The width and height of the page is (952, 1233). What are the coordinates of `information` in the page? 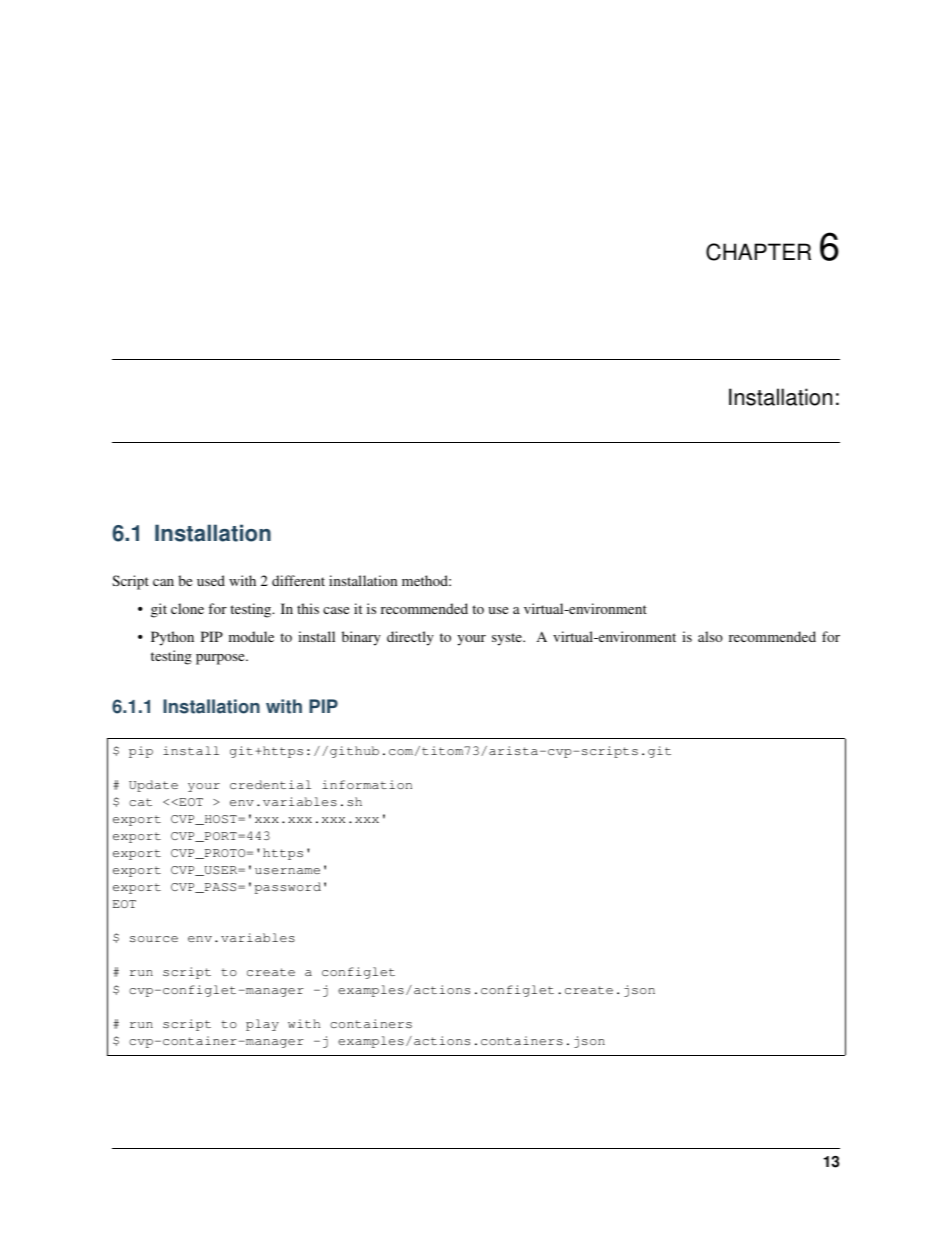 It's located at (367, 784).
